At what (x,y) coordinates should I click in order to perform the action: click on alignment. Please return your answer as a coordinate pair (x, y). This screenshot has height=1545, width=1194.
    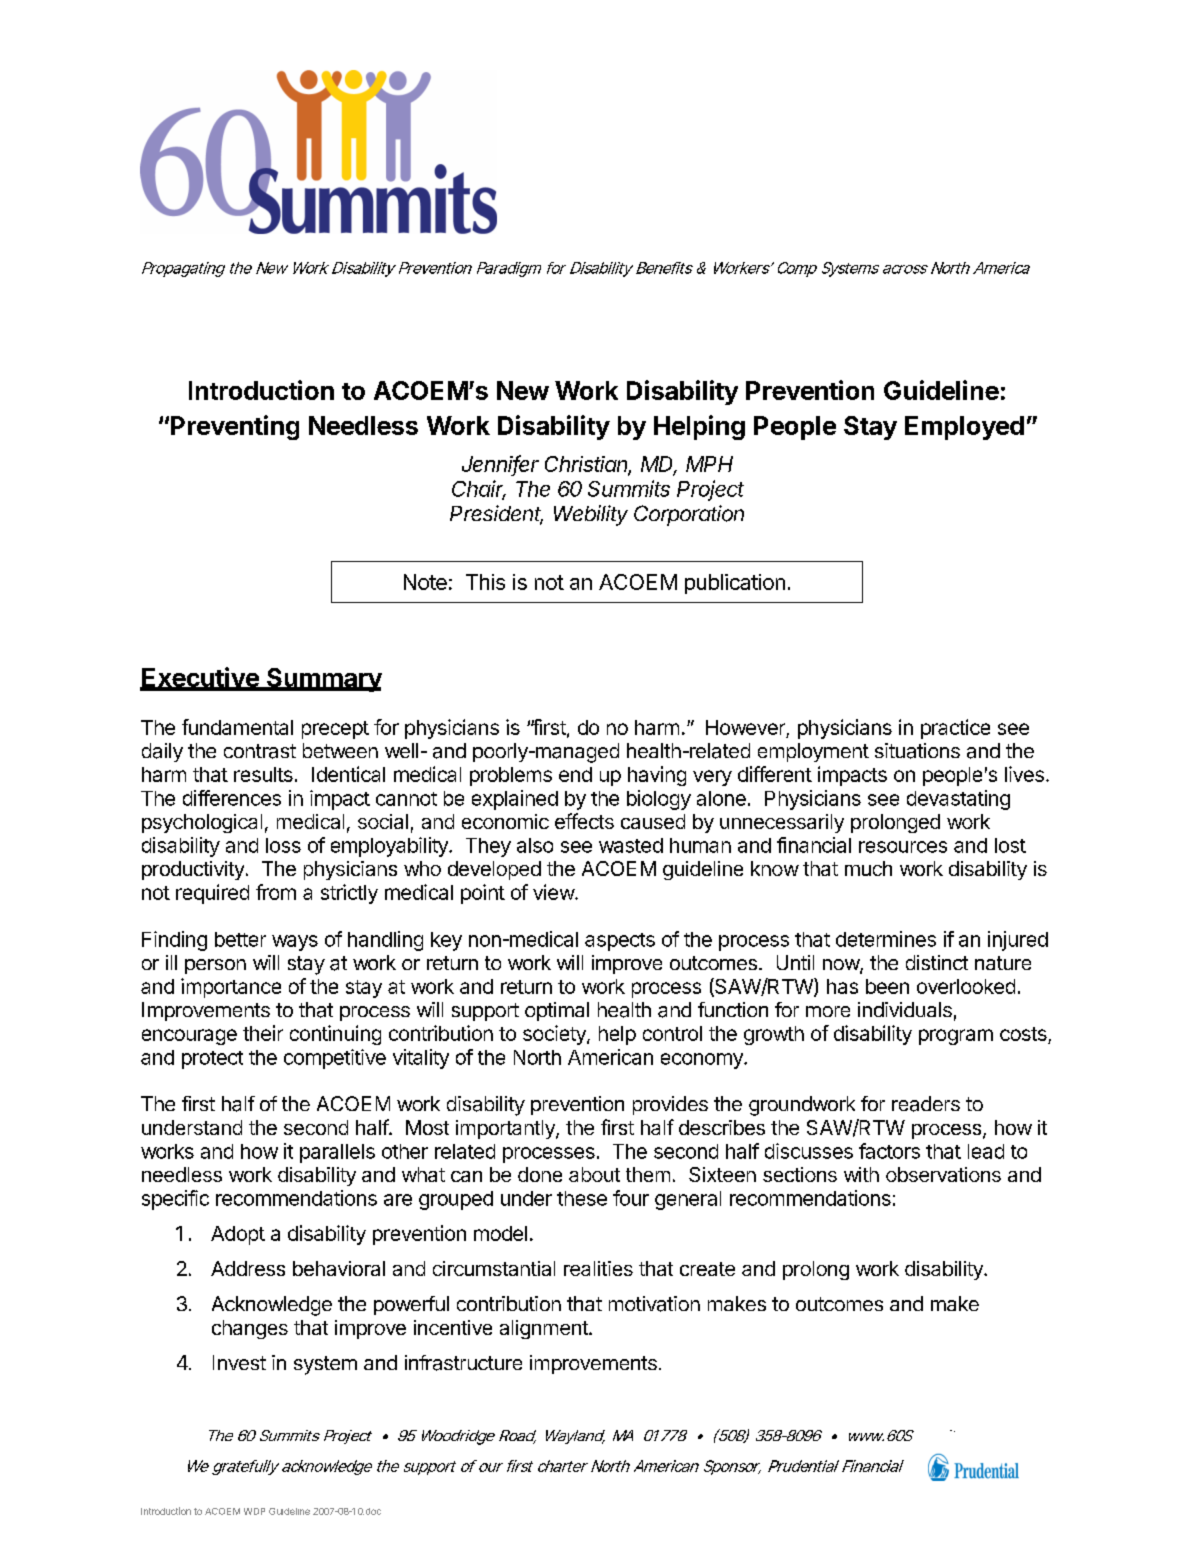
    Looking at the image, I should click on (545, 1329).
